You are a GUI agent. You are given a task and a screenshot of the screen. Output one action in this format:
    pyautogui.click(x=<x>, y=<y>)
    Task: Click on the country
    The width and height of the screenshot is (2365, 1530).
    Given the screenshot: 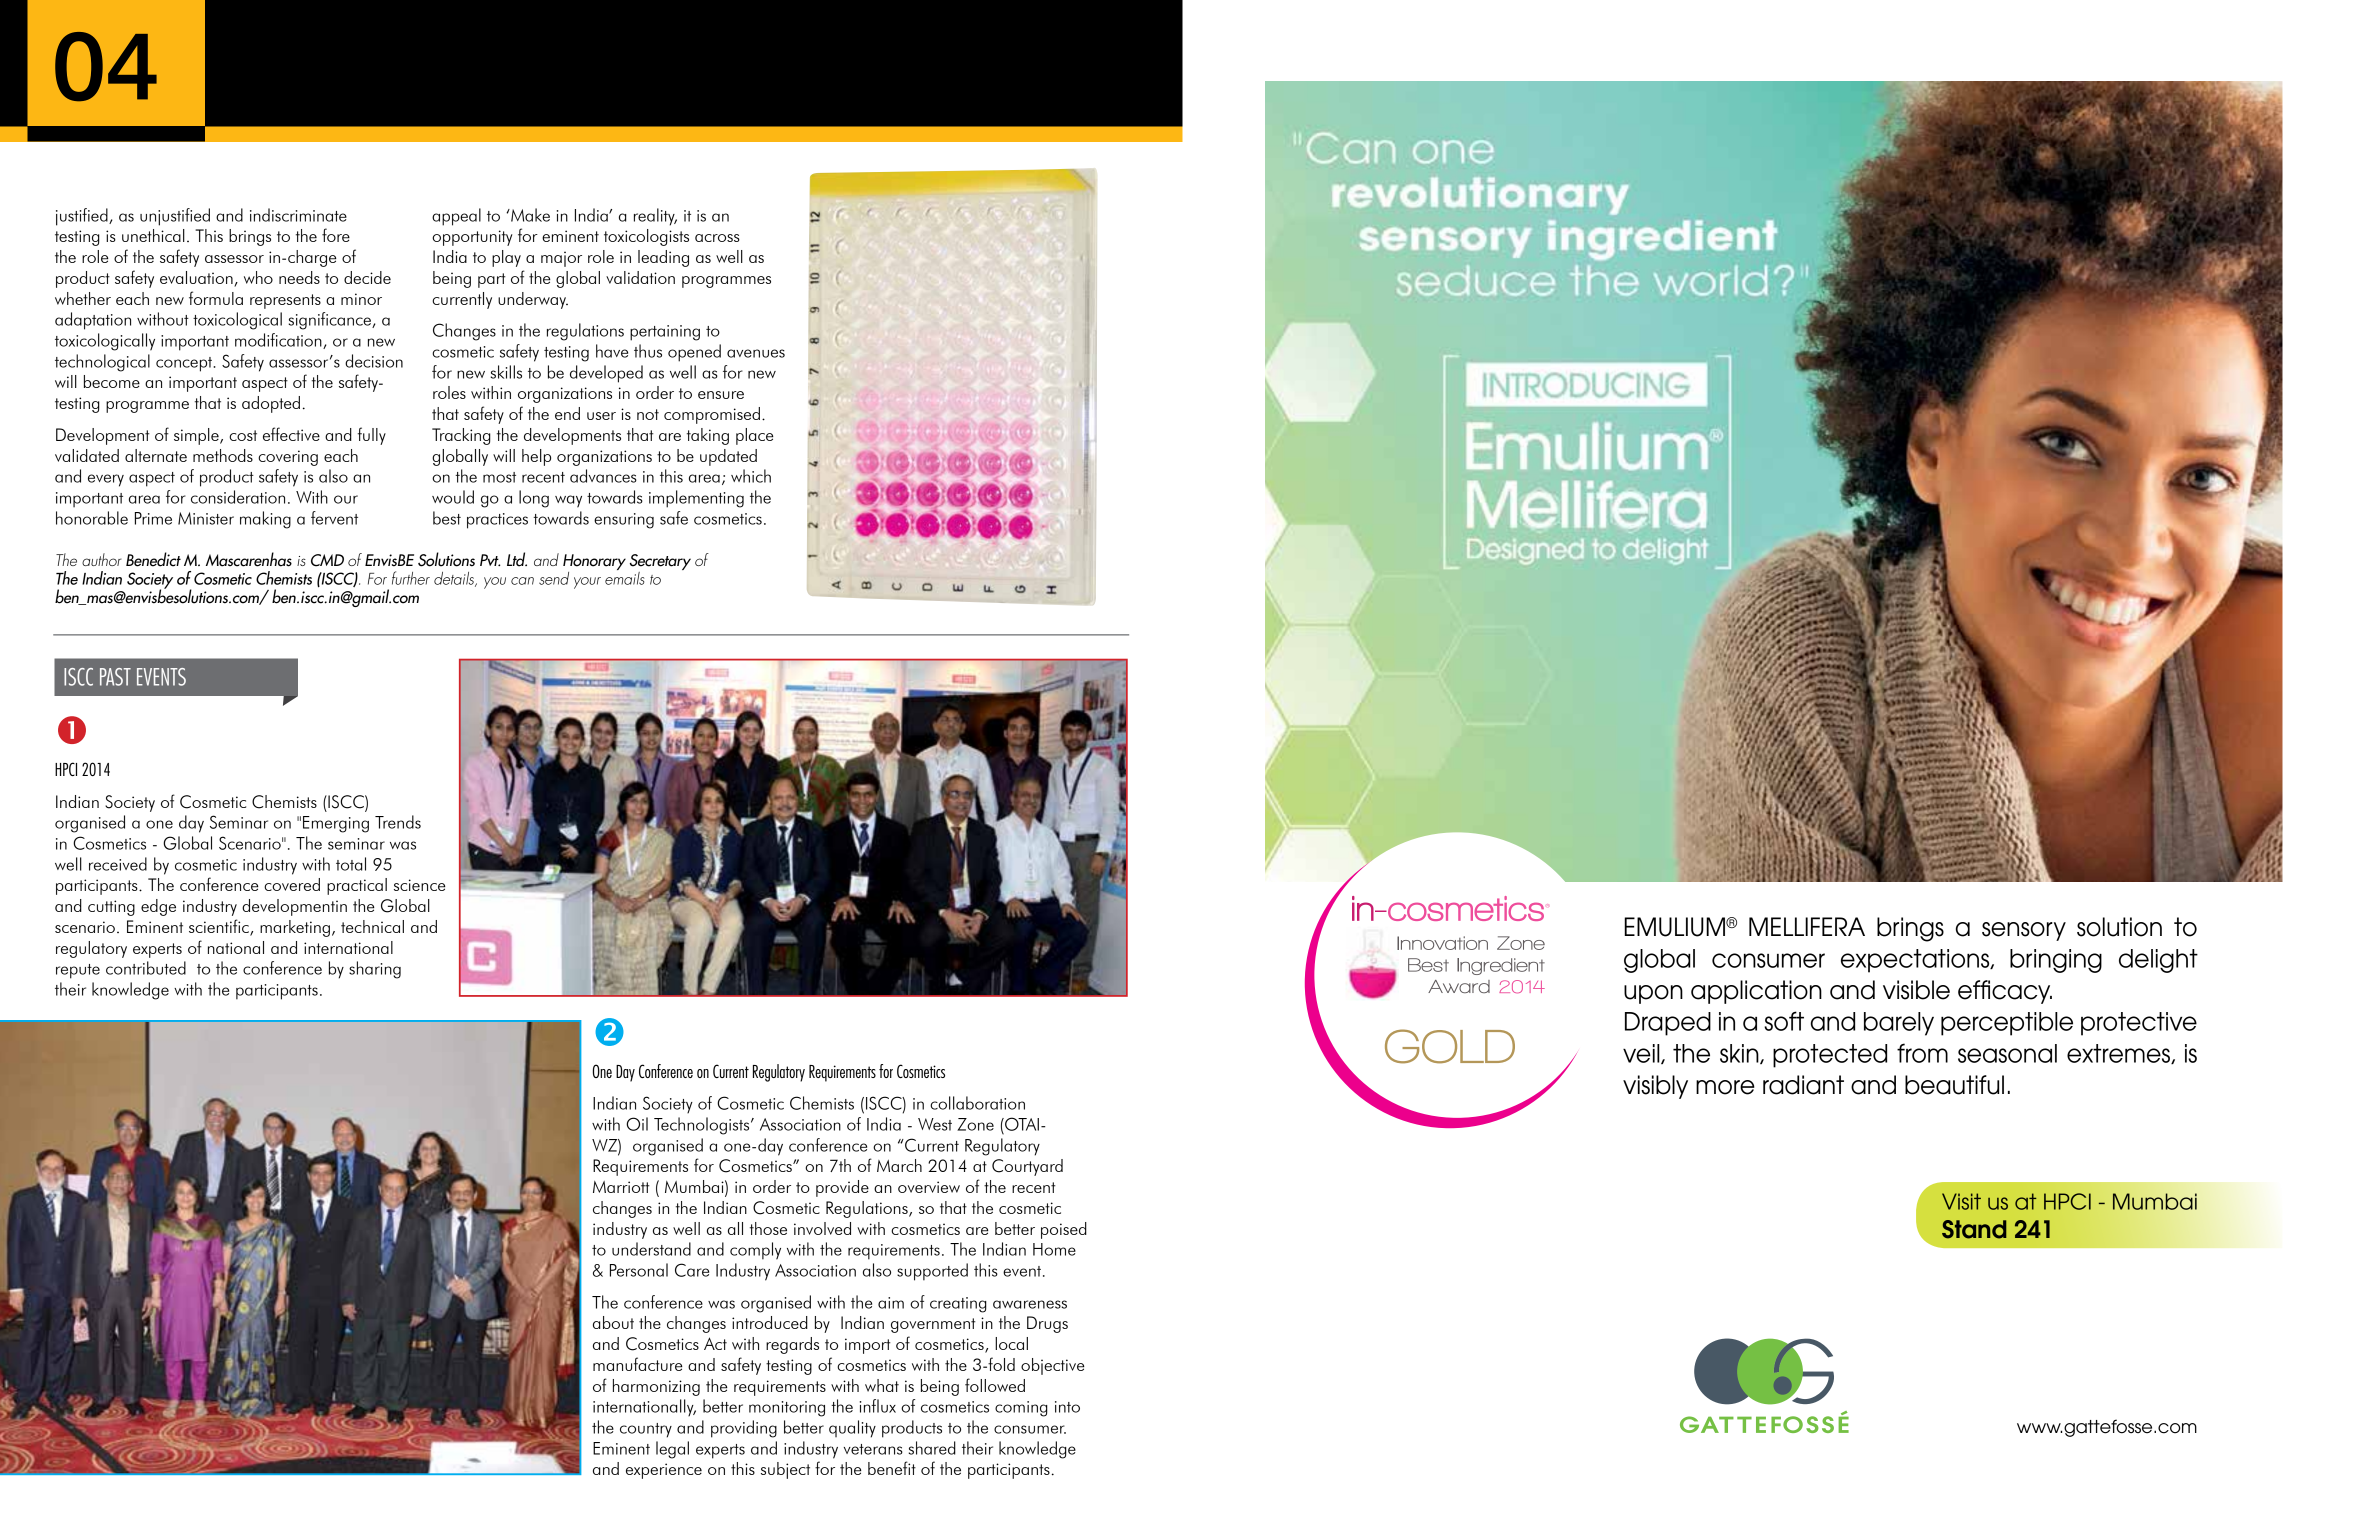 What is the action you would take?
    pyautogui.click(x=646, y=1430)
